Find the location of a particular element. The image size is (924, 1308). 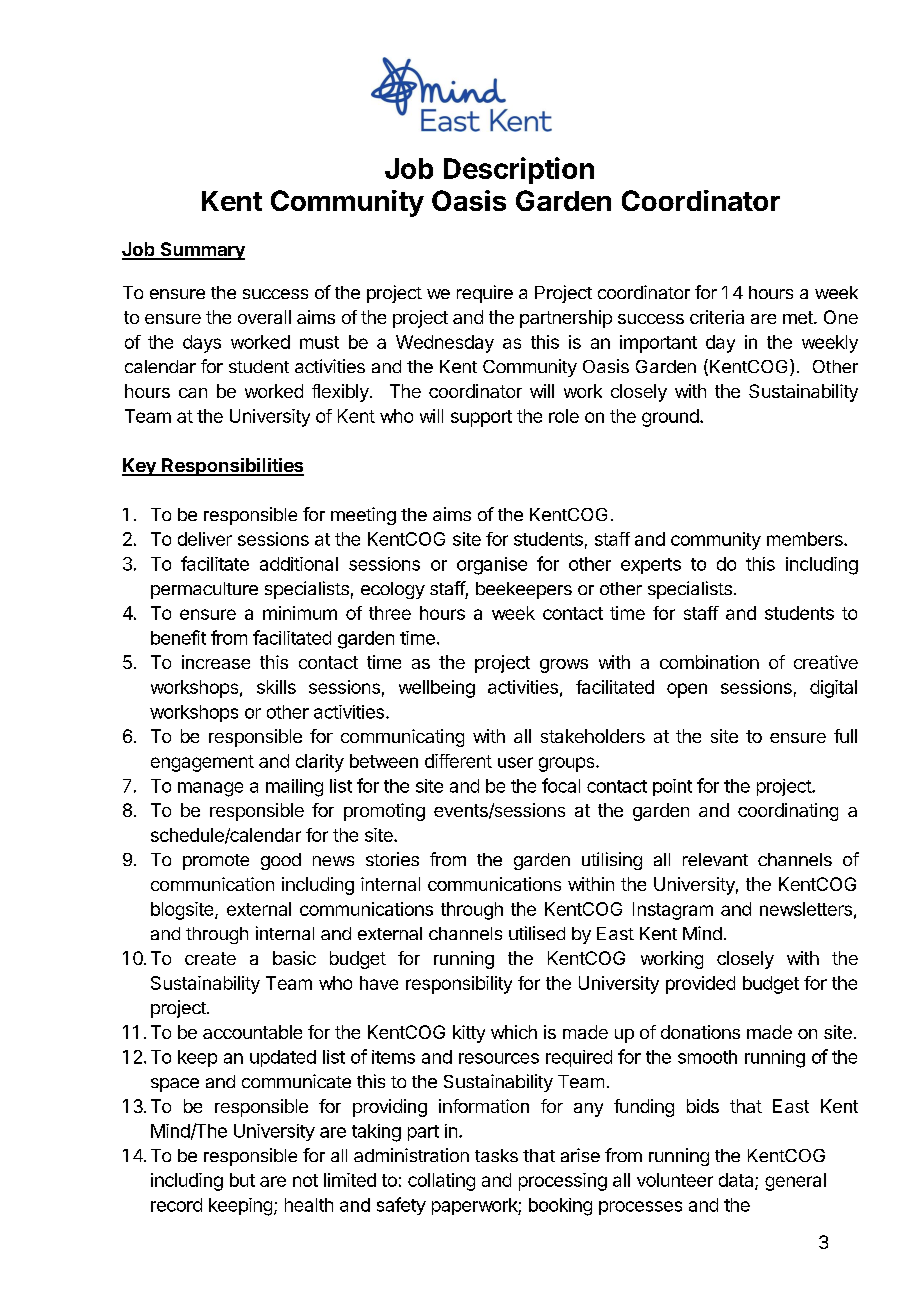

Responsibilities is located at coordinates (232, 467).
